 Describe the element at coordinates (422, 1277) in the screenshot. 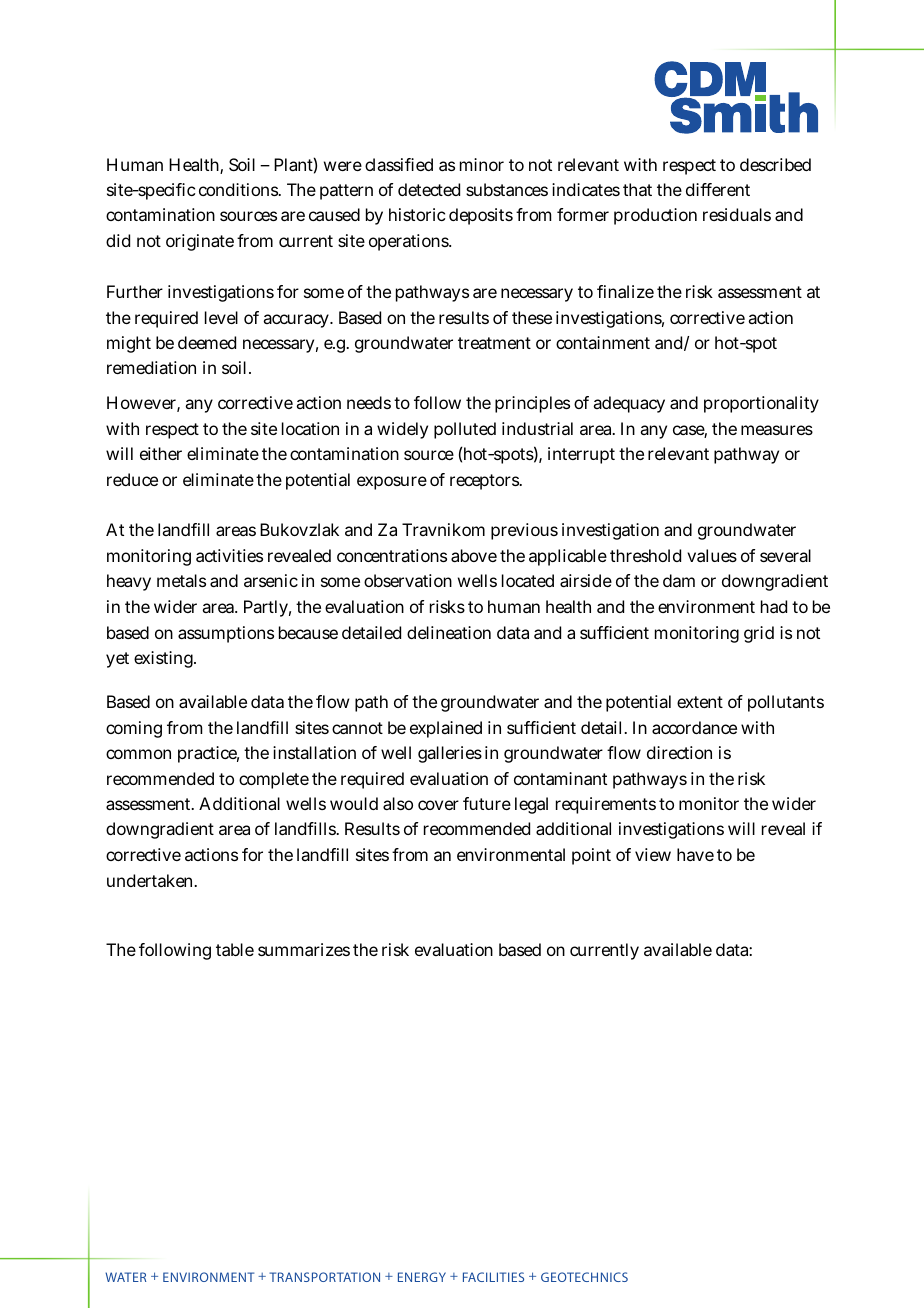

I see `ENERGY` at that location.
